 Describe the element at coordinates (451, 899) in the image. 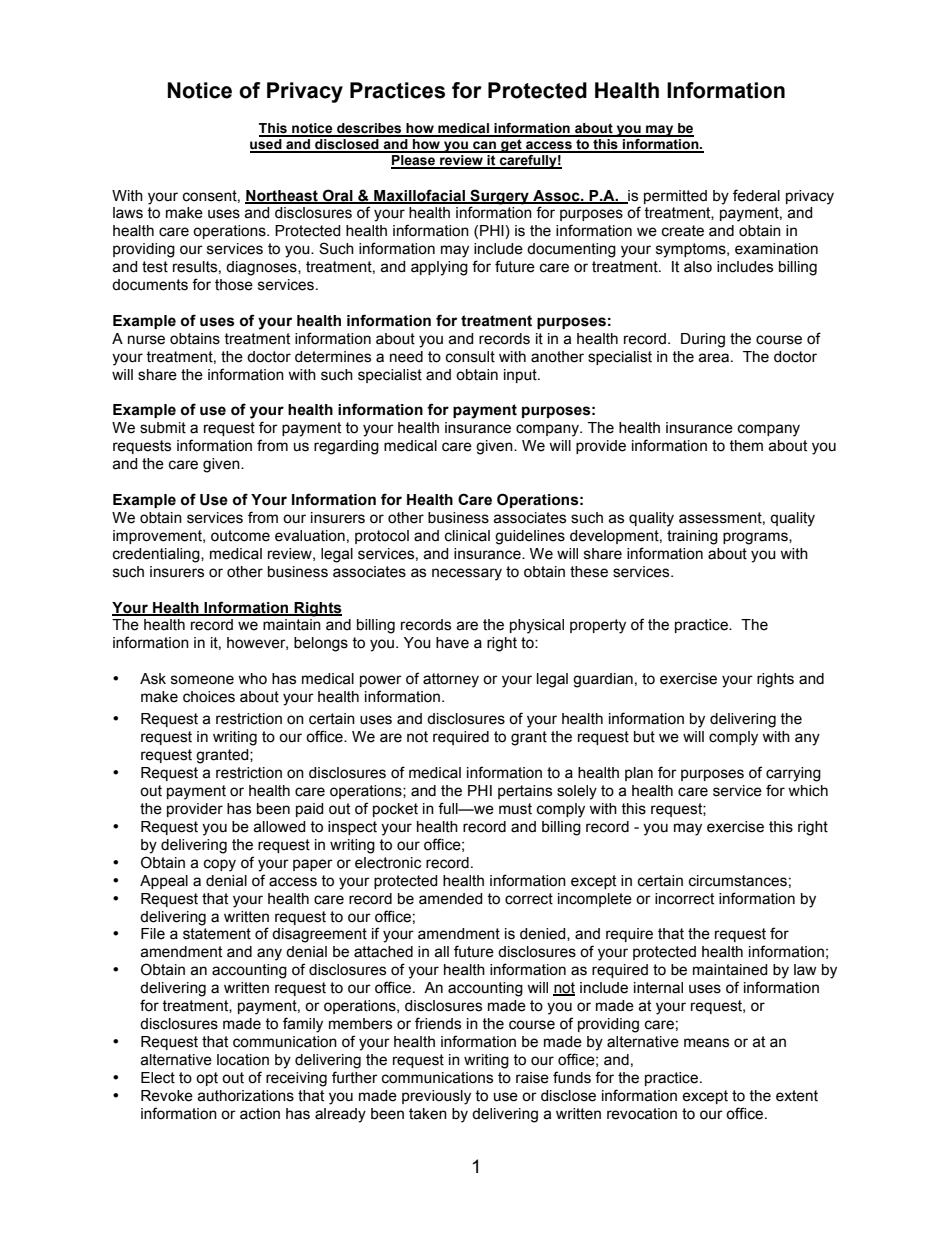

I see `amended` at that location.
